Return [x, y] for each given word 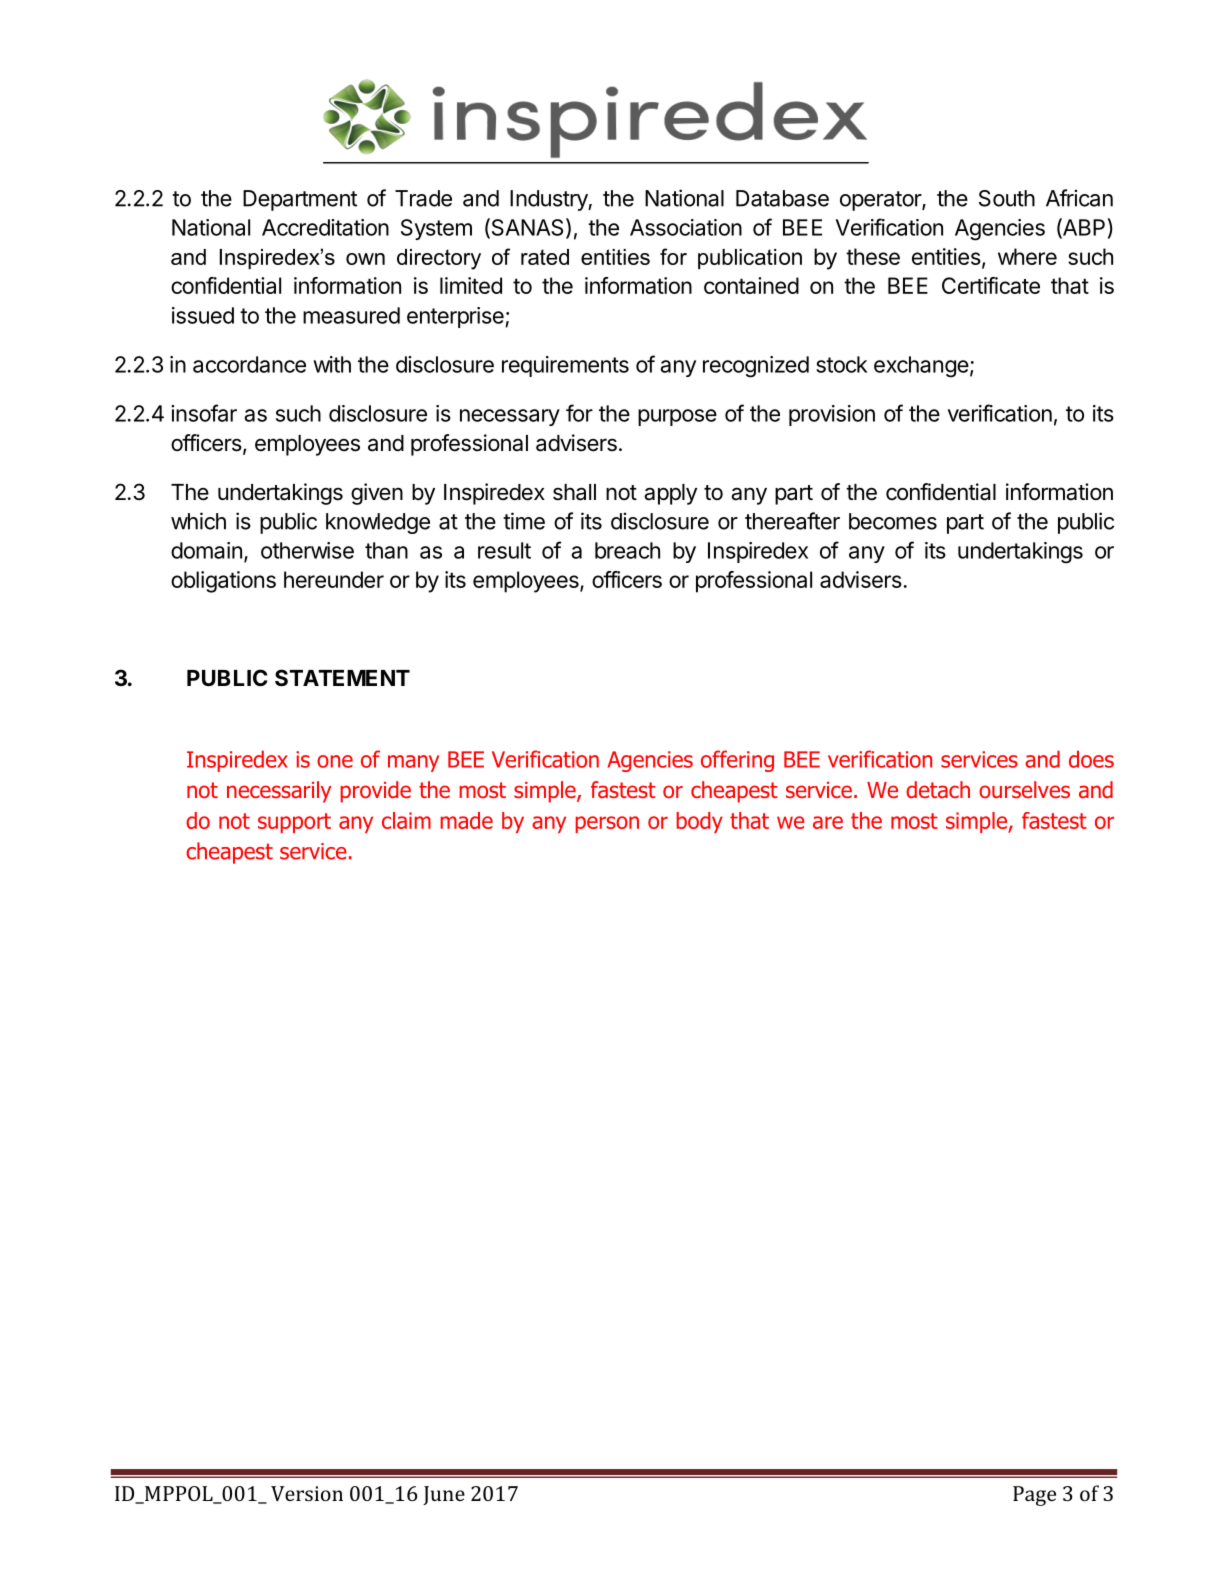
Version [307, 1493]
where [1027, 256]
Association [686, 227]
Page [1034, 1496]
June [444, 1495]
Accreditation [325, 227]
